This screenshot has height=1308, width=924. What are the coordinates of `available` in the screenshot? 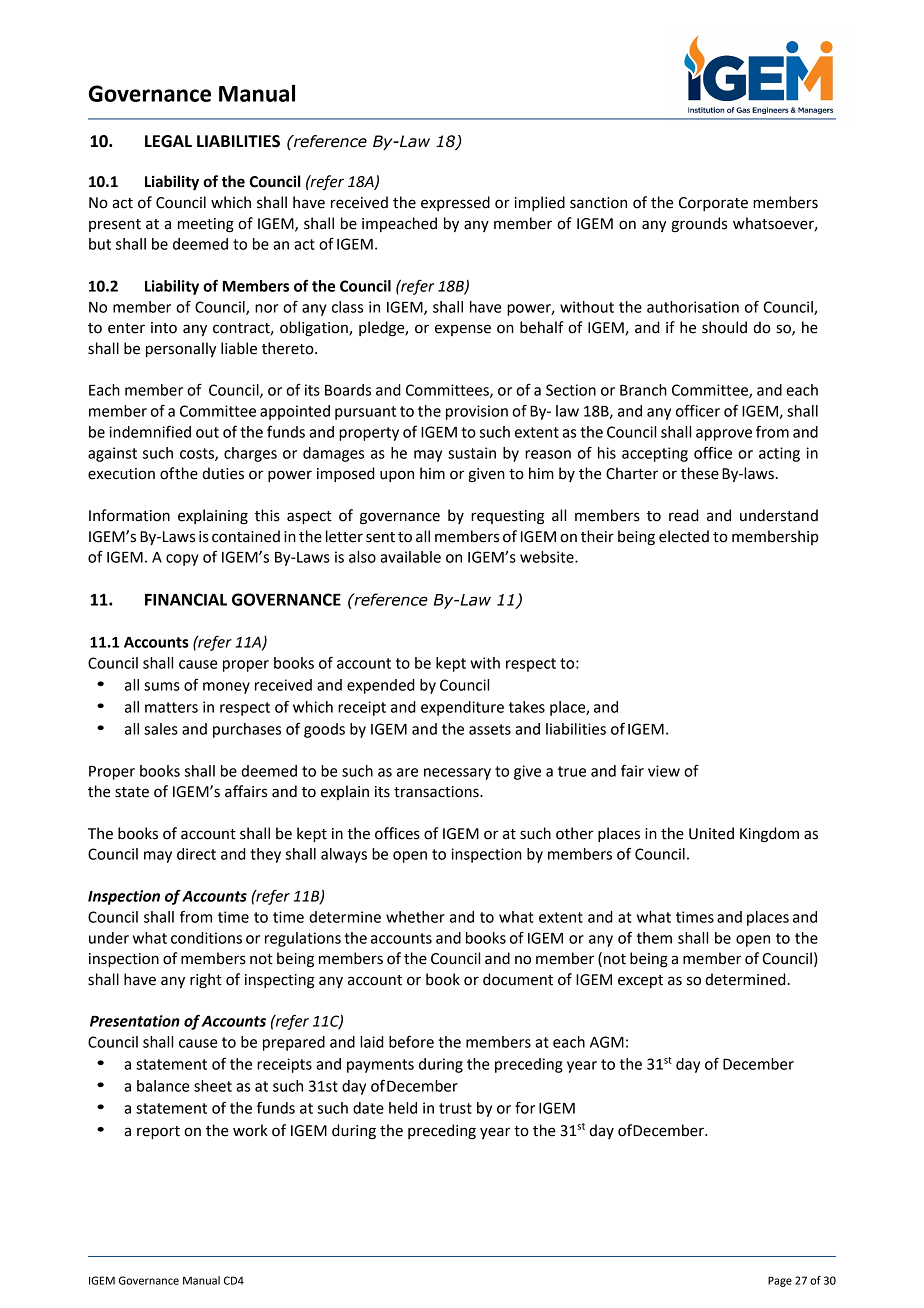 It's located at (410, 557).
